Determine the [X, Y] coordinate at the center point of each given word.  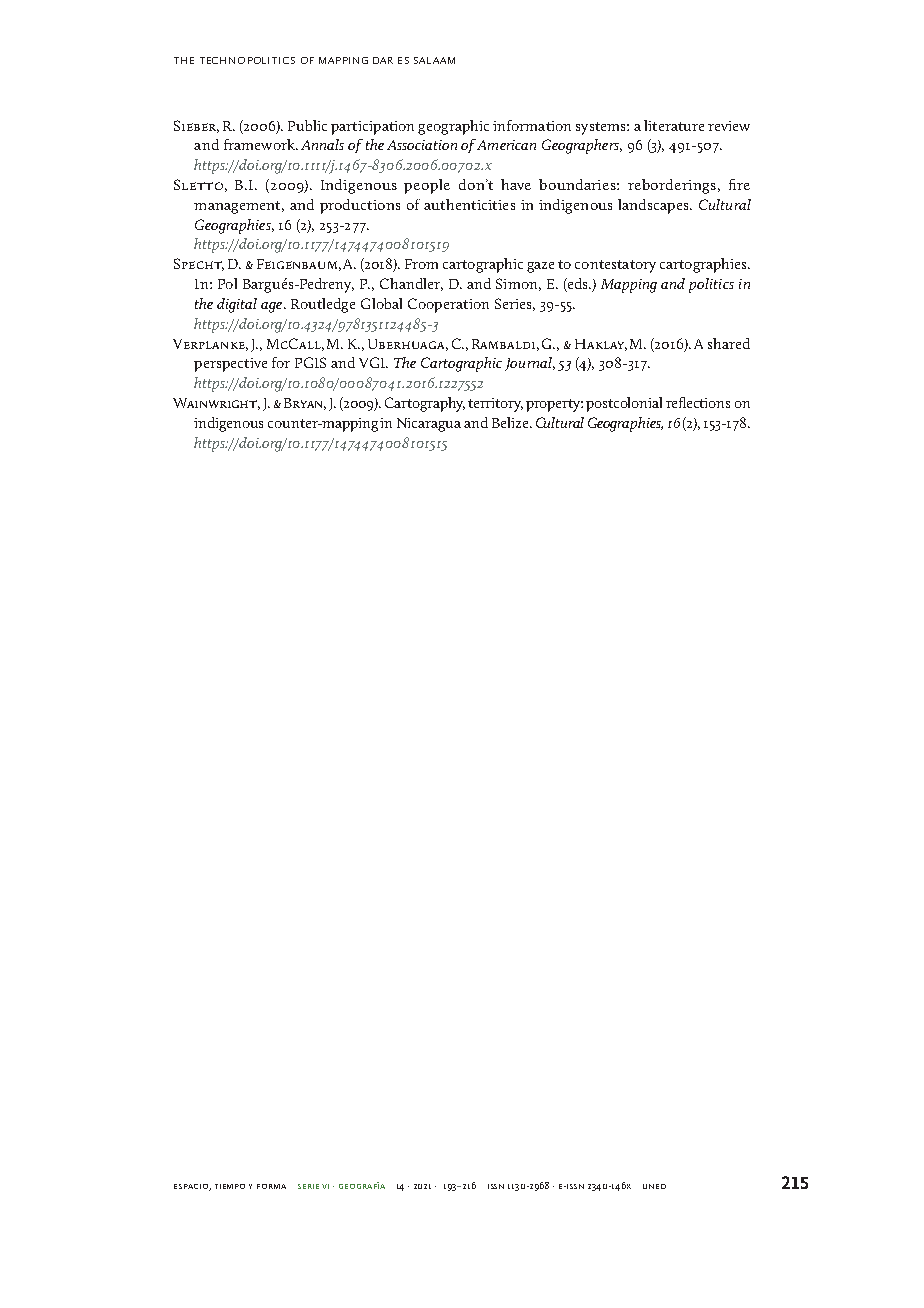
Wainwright [216, 404]
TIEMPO [230, 1186]
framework [260, 144]
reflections [698, 402]
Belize [511, 422]
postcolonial [624, 404]
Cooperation [448, 305]
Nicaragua [429, 425]
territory [495, 405]
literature [674, 125]
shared [729, 343]
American [506, 145]
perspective [230, 365]
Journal [530, 364]
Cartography [425, 404]
